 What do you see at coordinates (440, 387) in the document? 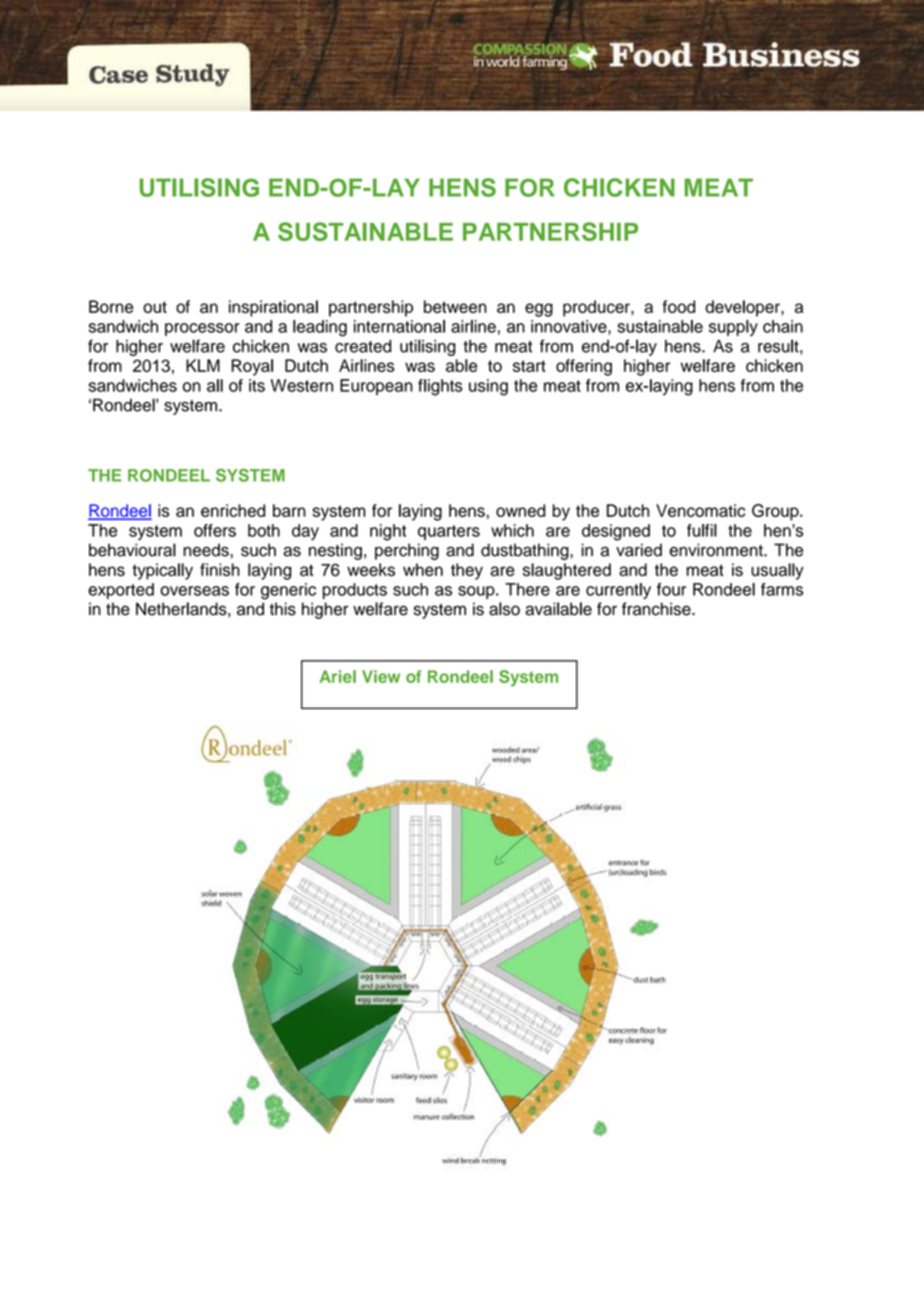
I see `flights` at bounding box center [440, 387].
